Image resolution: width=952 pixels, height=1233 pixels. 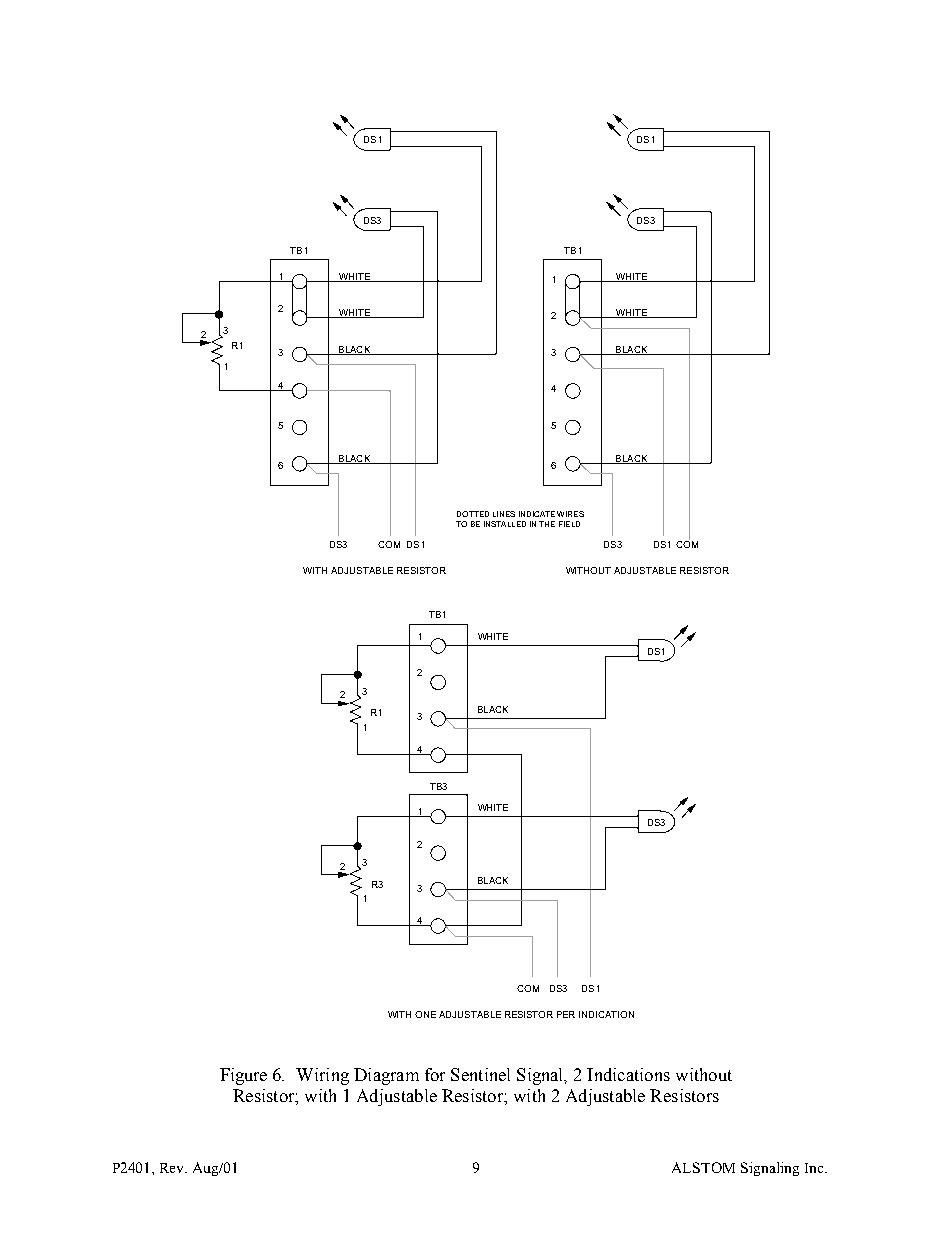 I want to click on DOTTED, so click(x=473, y=514).
